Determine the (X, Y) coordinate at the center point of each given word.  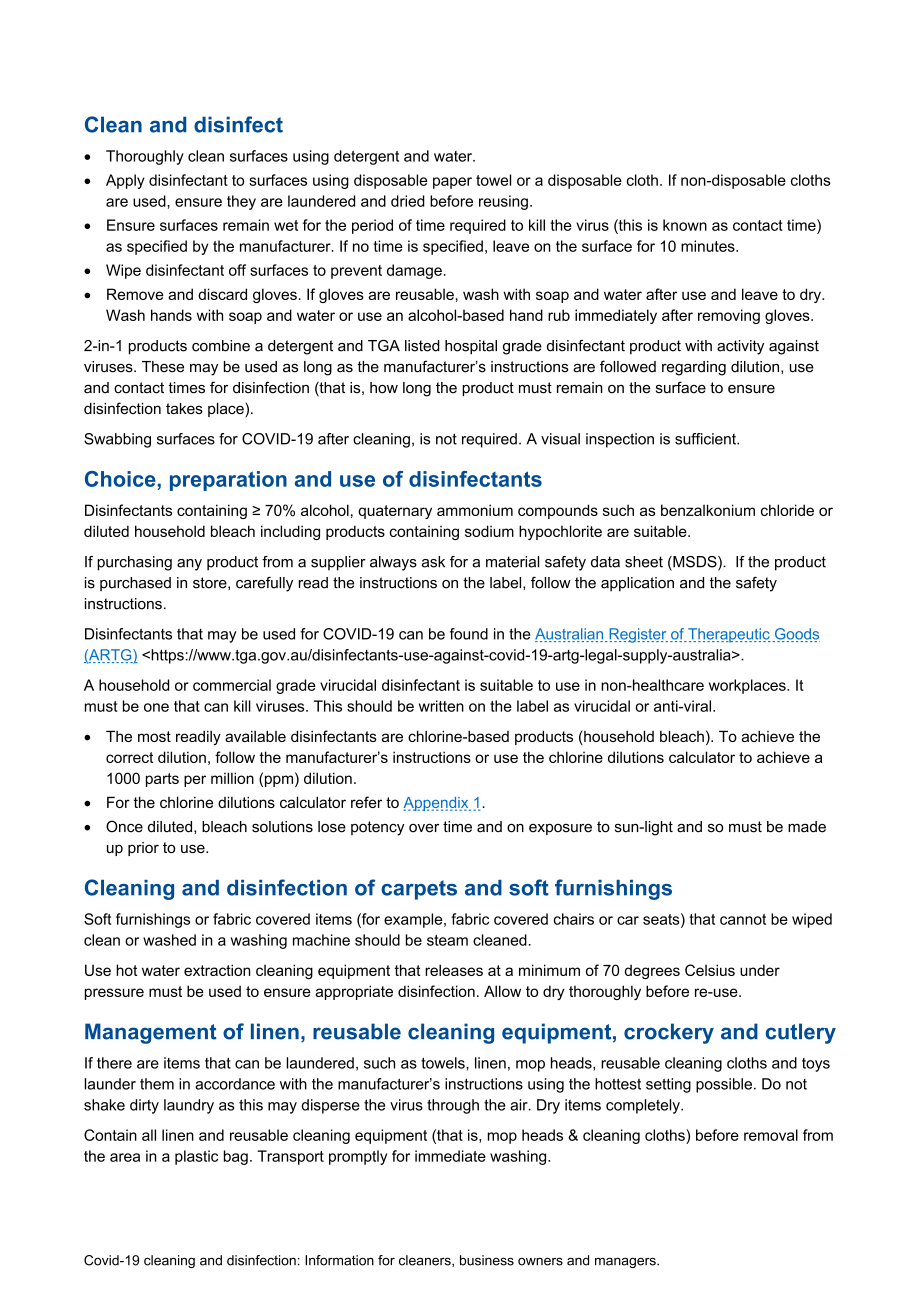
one (156, 707)
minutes (709, 246)
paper (452, 183)
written (441, 706)
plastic (196, 1157)
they (241, 202)
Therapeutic (728, 635)
